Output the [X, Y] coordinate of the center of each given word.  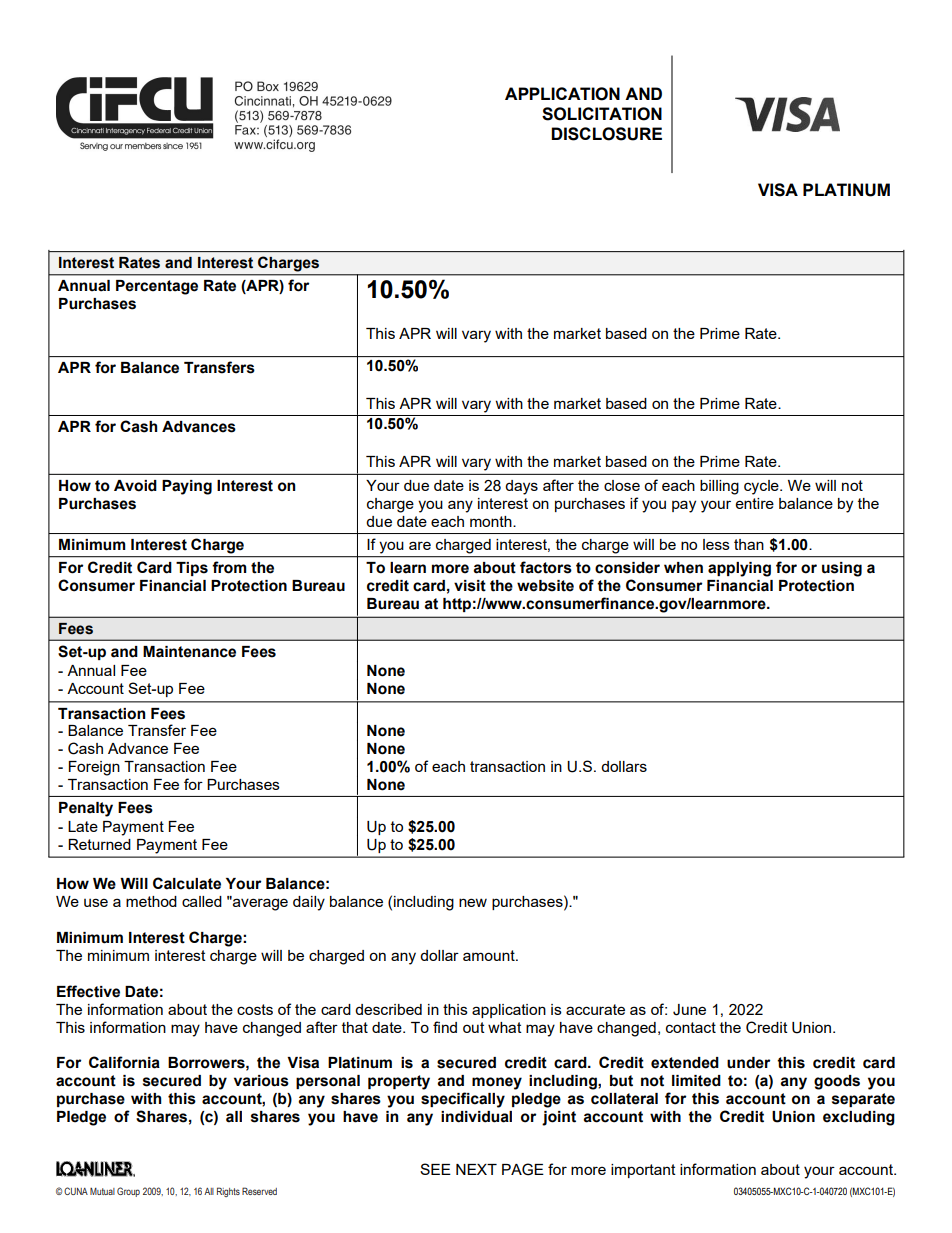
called [202, 901]
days [521, 487]
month [492, 521]
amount [490, 955]
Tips [192, 569]
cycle [762, 487]
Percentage [157, 287]
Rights [228, 1192]
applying [739, 569]
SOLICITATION [602, 114]
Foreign [94, 768]
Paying [187, 487]
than [749, 544]
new [473, 902]
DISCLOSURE [606, 134]
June [689, 1010]
